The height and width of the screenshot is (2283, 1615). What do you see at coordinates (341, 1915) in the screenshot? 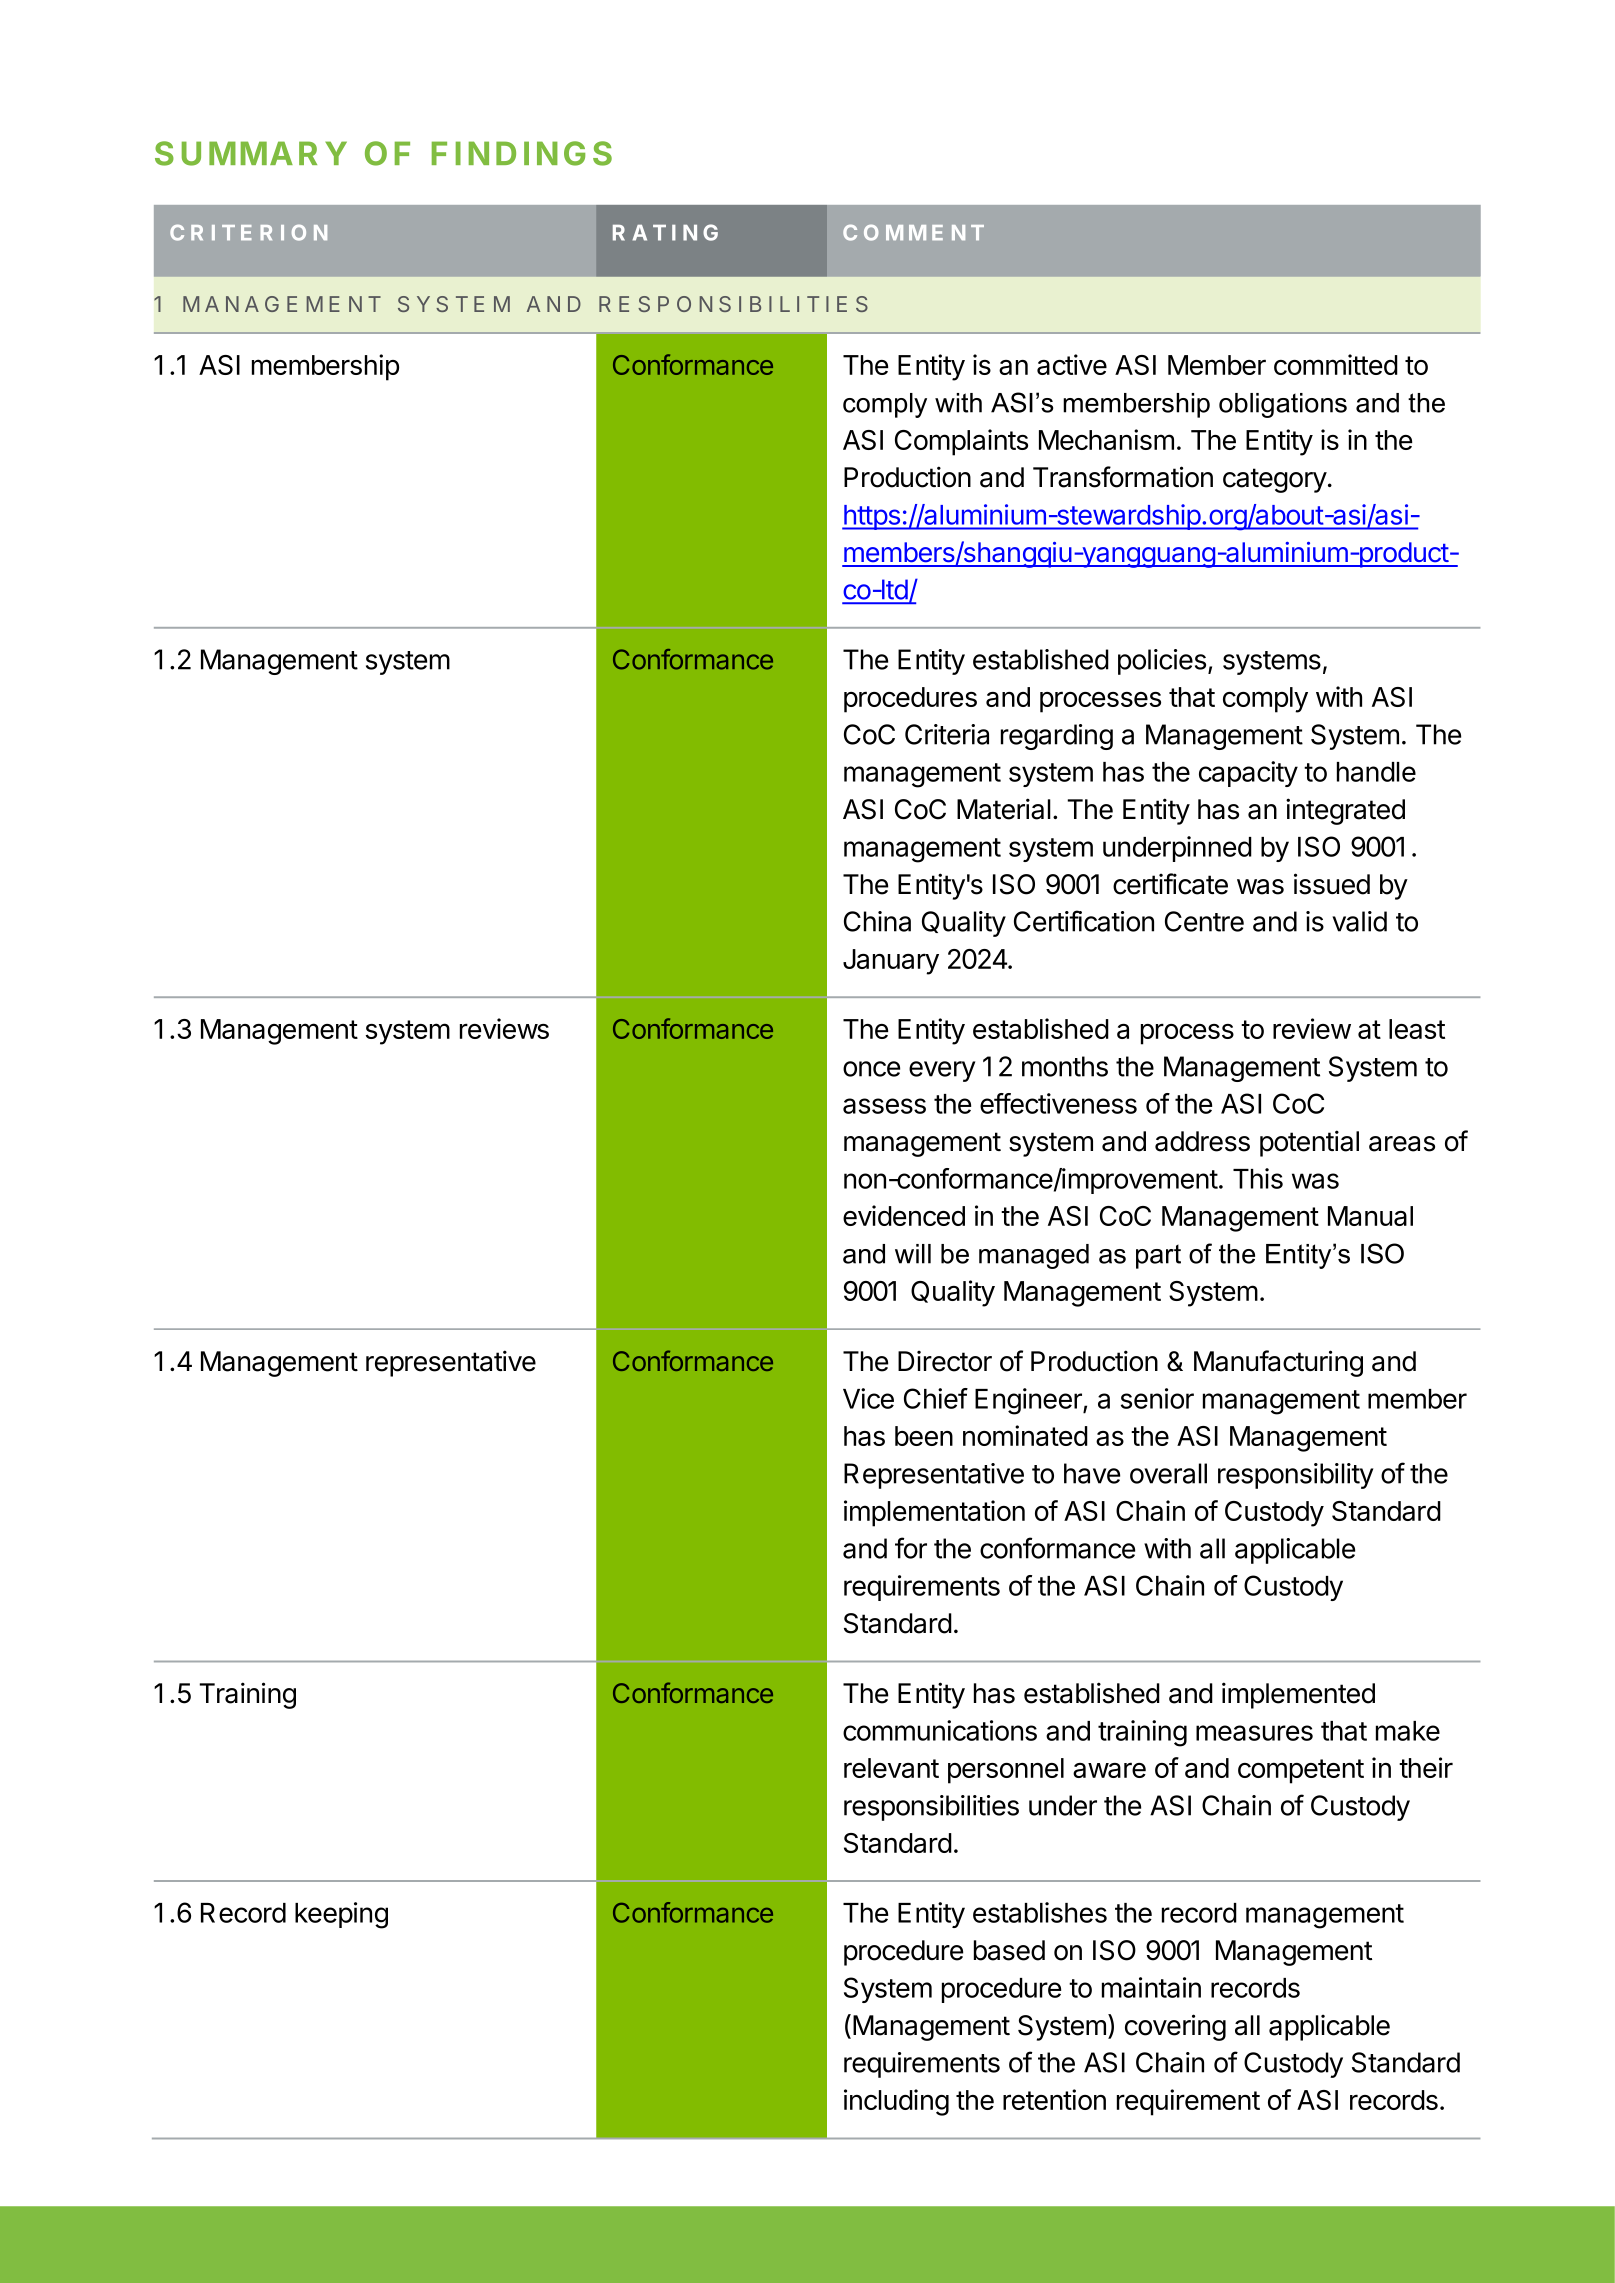
I see `keeping` at bounding box center [341, 1915].
